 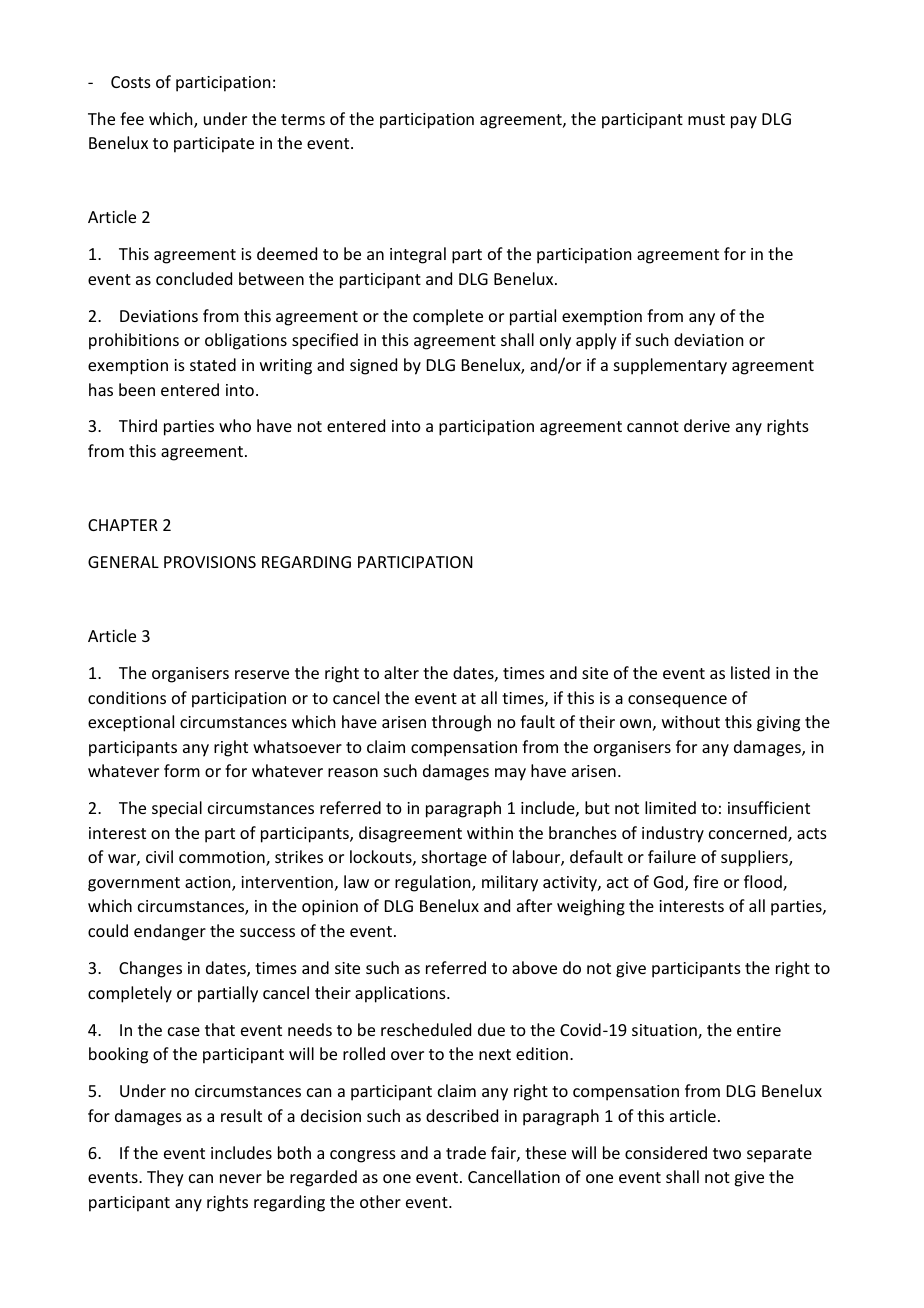 I want to click on They, so click(x=165, y=1178).
